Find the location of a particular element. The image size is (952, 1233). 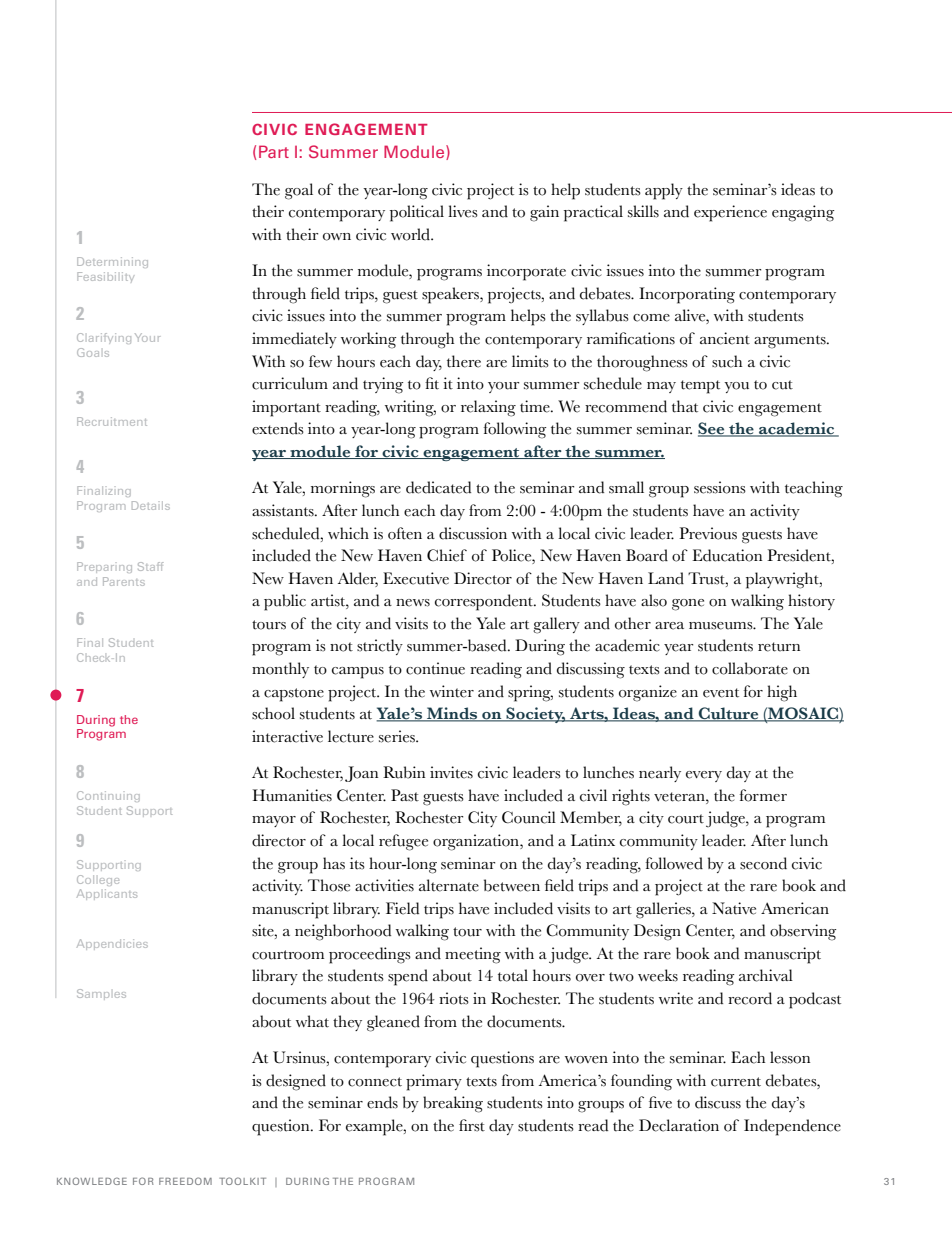

FREEDOM is located at coordinates (185, 1181).
